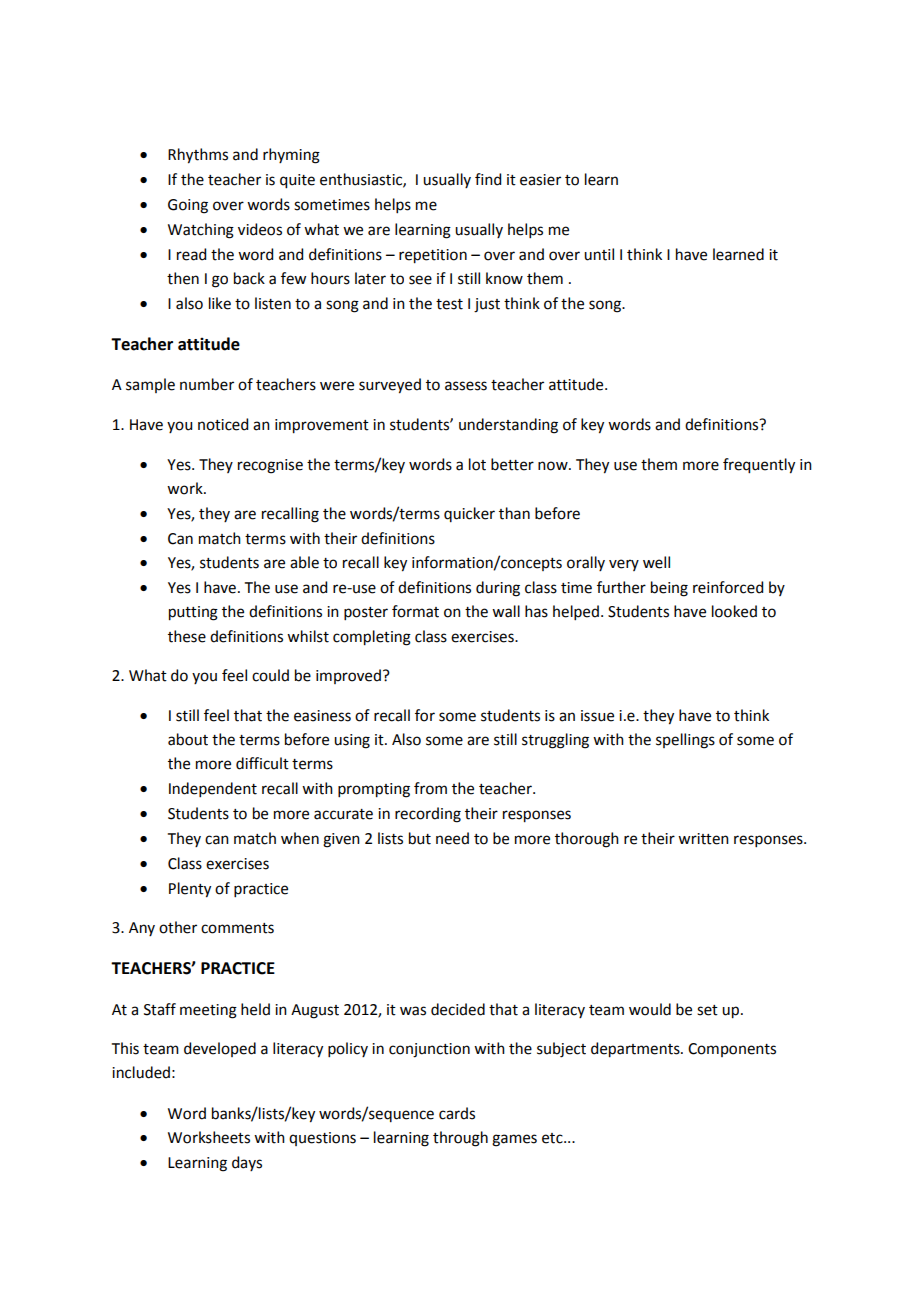 The width and height of the screenshot is (924, 1308). What do you see at coordinates (247, 1163) in the screenshot?
I see `days` at bounding box center [247, 1163].
